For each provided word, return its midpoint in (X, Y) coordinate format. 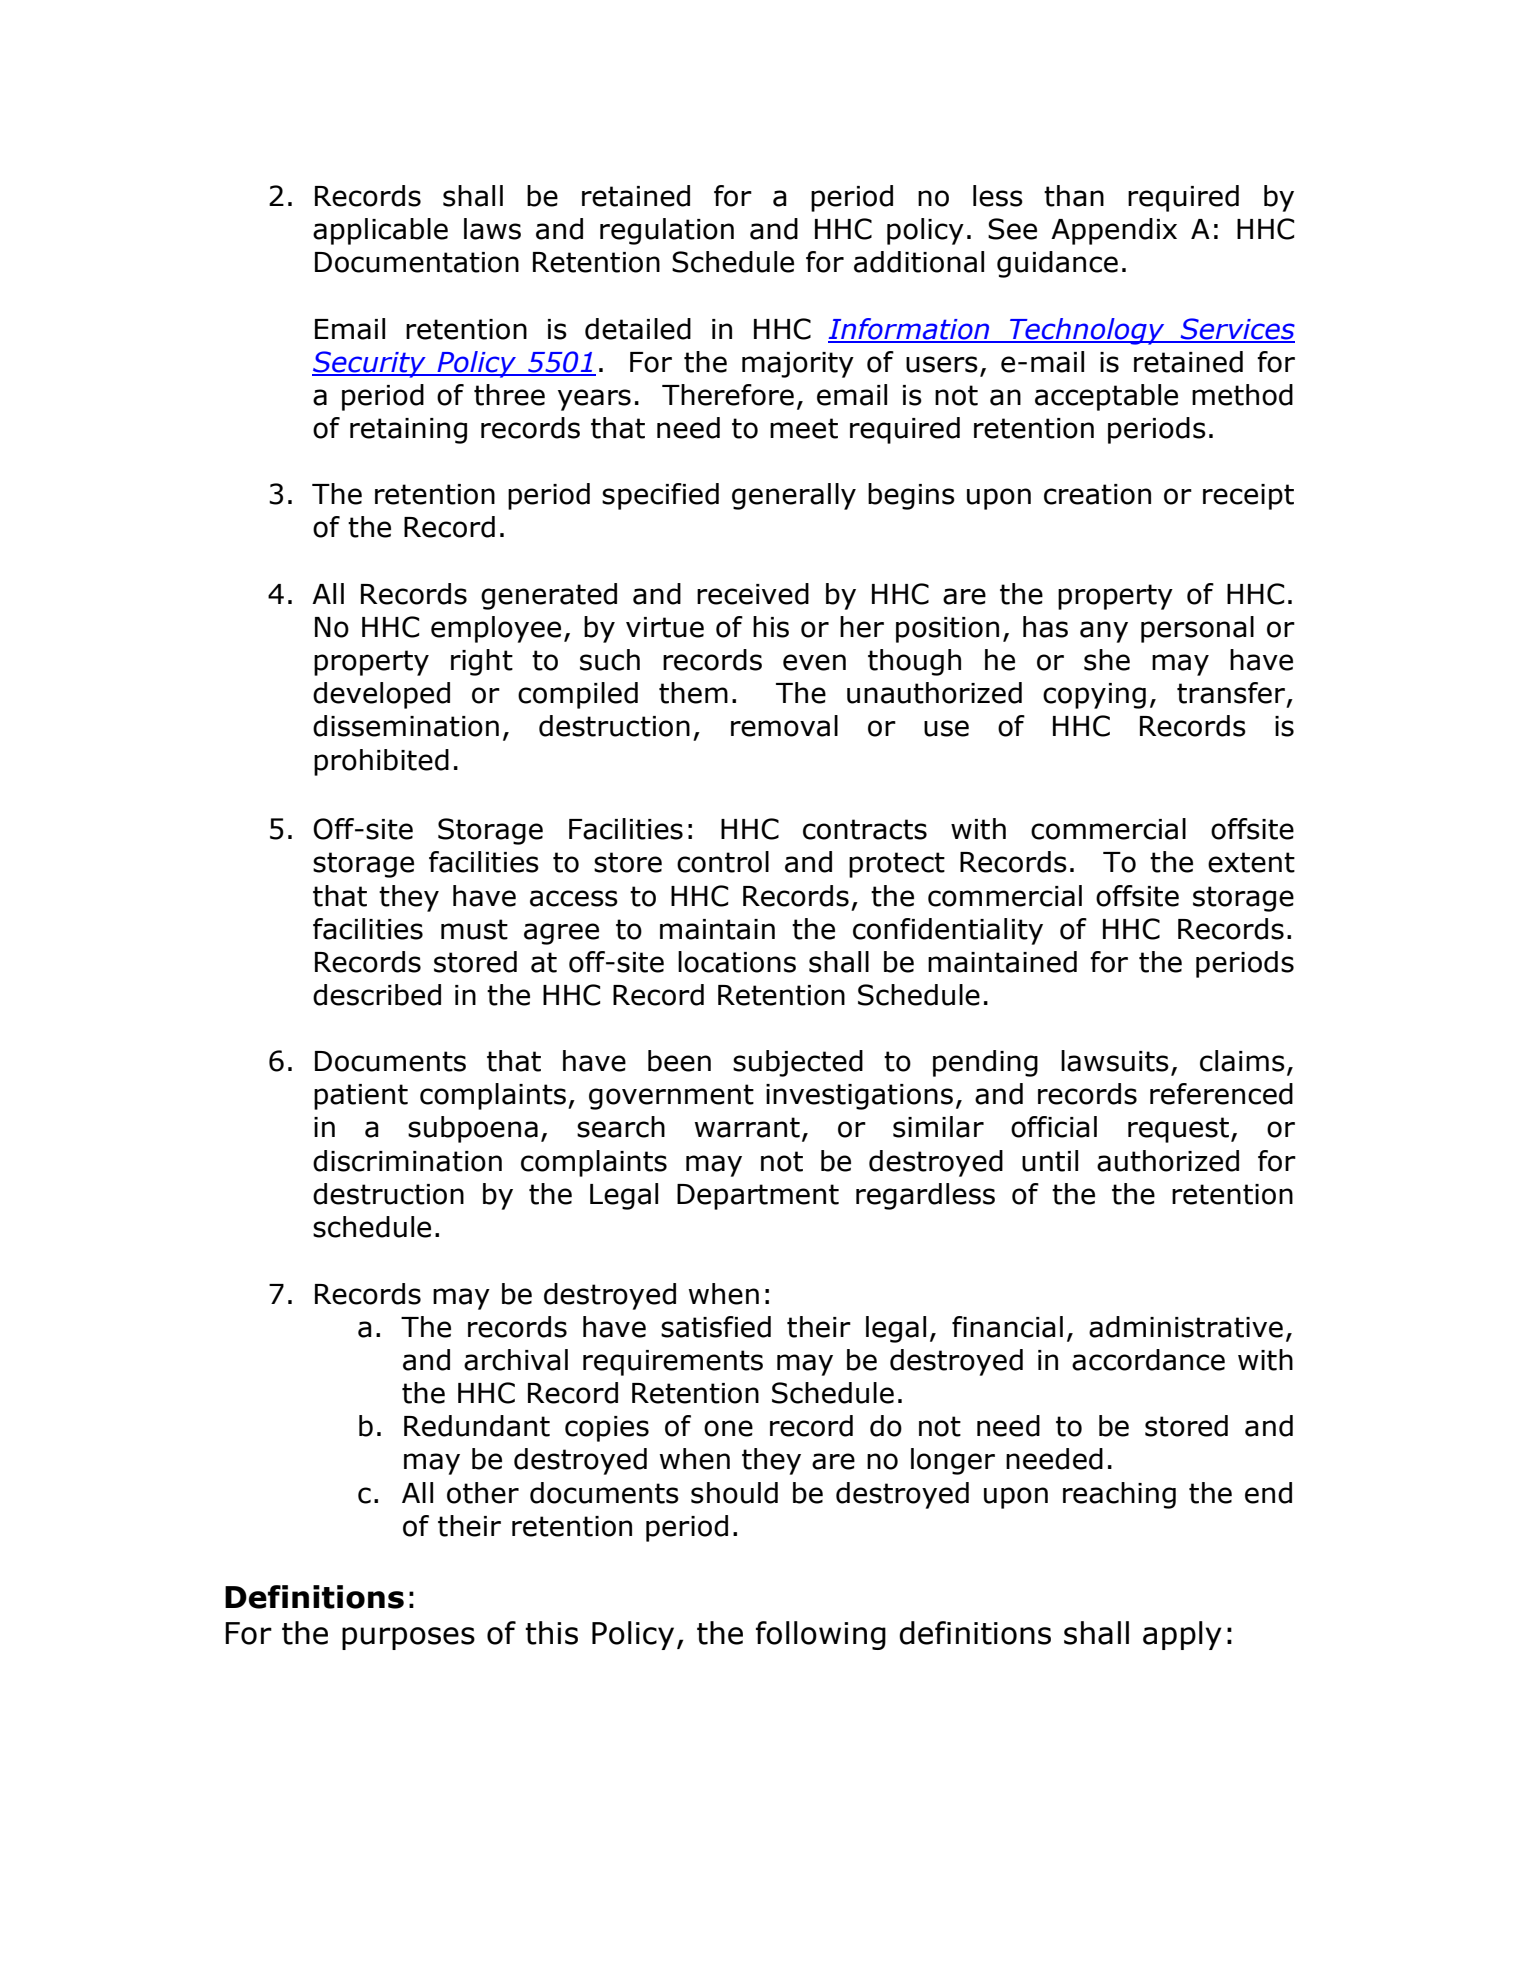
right (482, 662)
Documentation (417, 262)
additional (919, 262)
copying (1094, 696)
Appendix (1114, 231)
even (814, 662)
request (1180, 1130)
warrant (747, 1127)
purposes (408, 1638)
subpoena (473, 1129)
